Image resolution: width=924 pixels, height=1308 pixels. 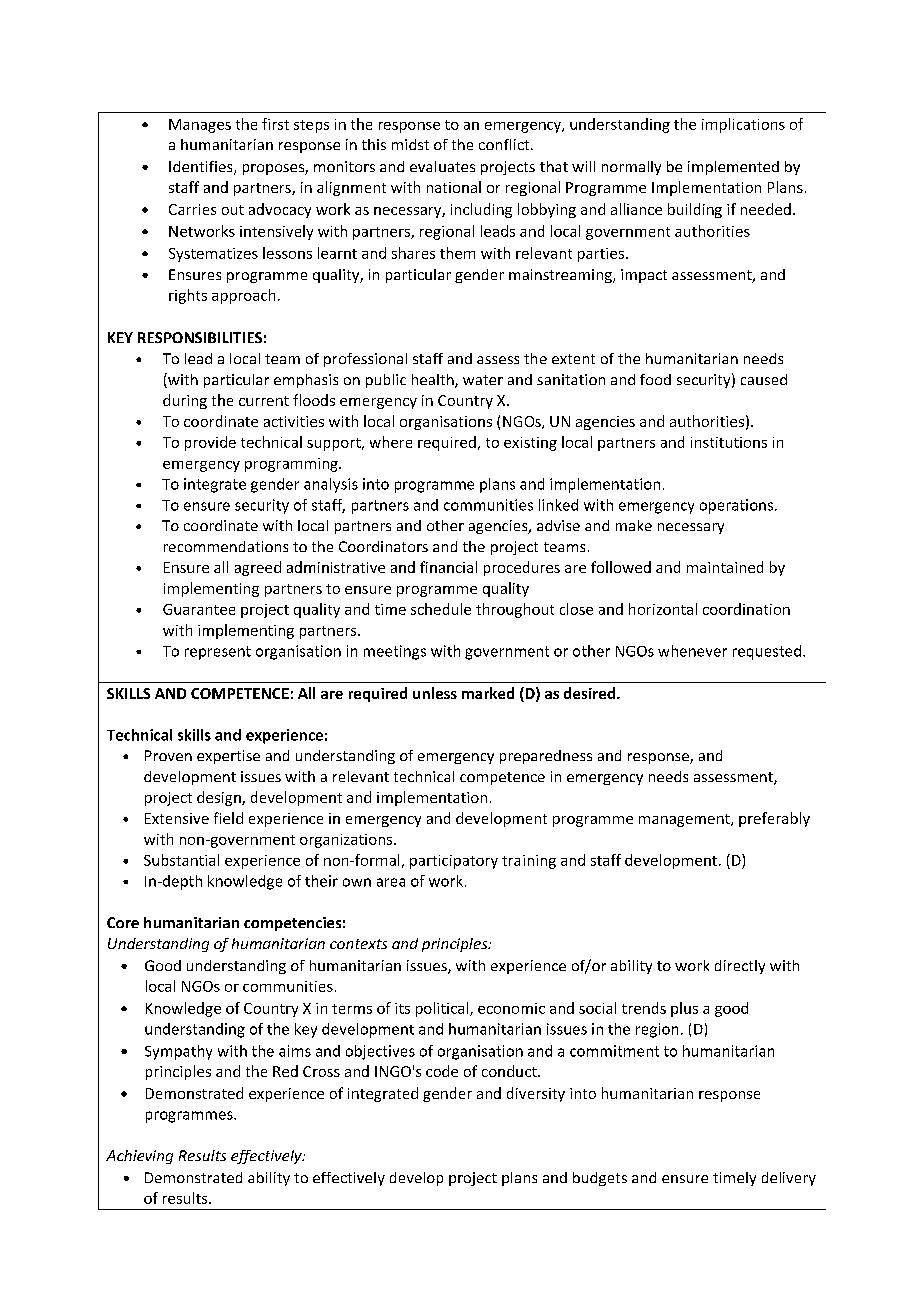 I want to click on field, so click(x=228, y=818).
